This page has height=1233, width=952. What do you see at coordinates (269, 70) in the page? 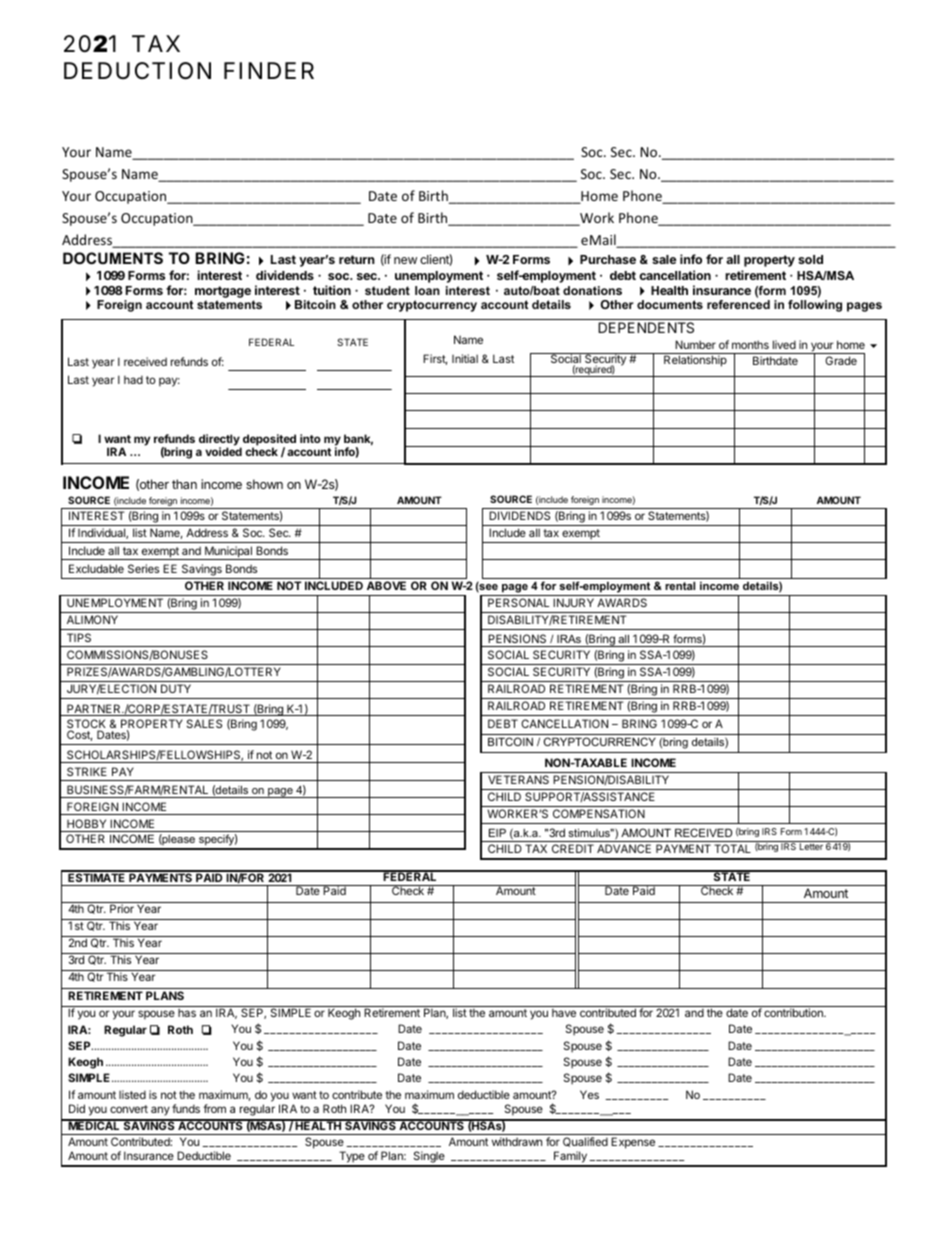
I see `FINDER` at bounding box center [269, 70].
